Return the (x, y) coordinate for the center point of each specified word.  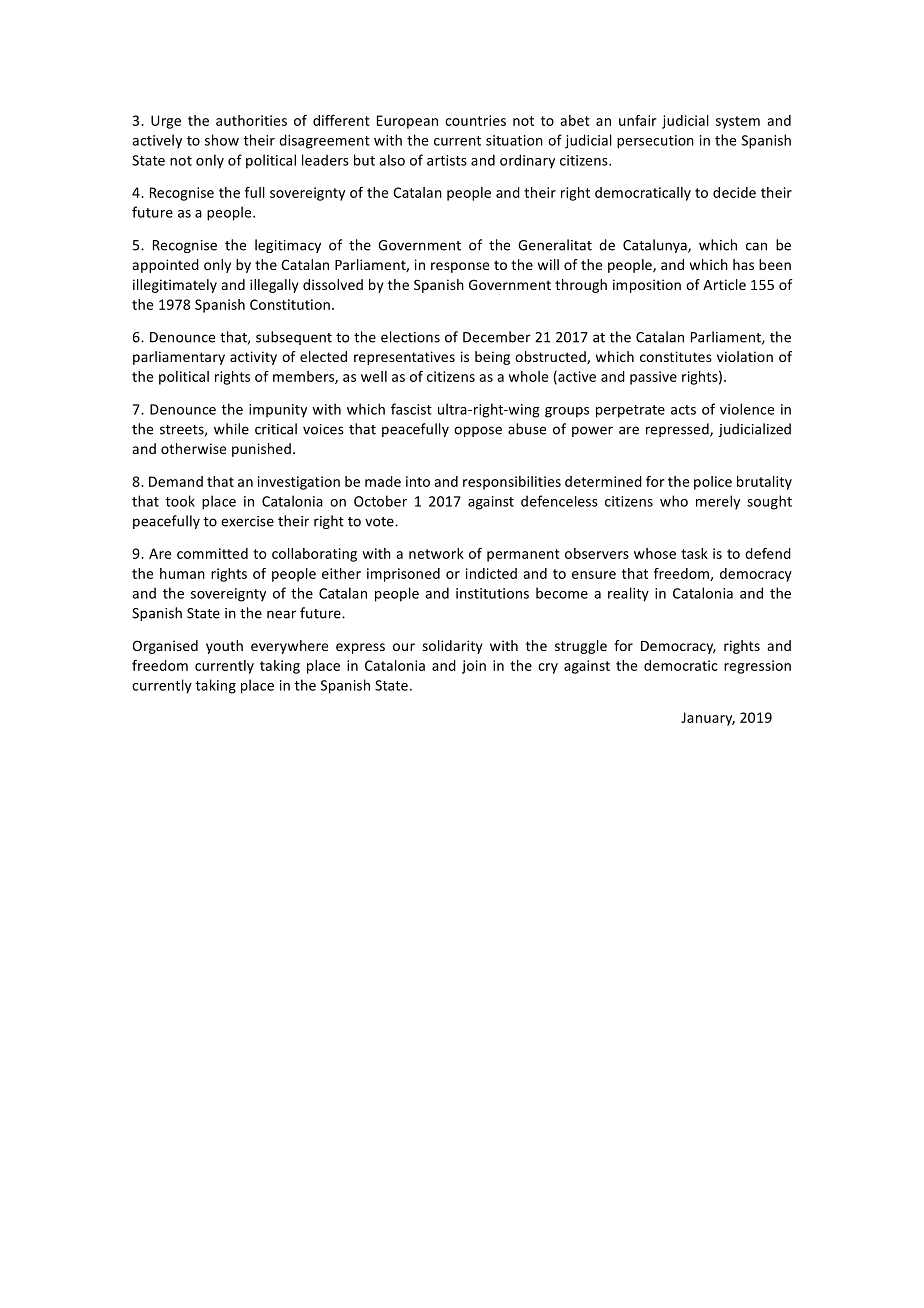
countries (475, 120)
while (231, 429)
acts (683, 410)
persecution (655, 142)
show (222, 140)
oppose (478, 431)
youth (224, 647)
